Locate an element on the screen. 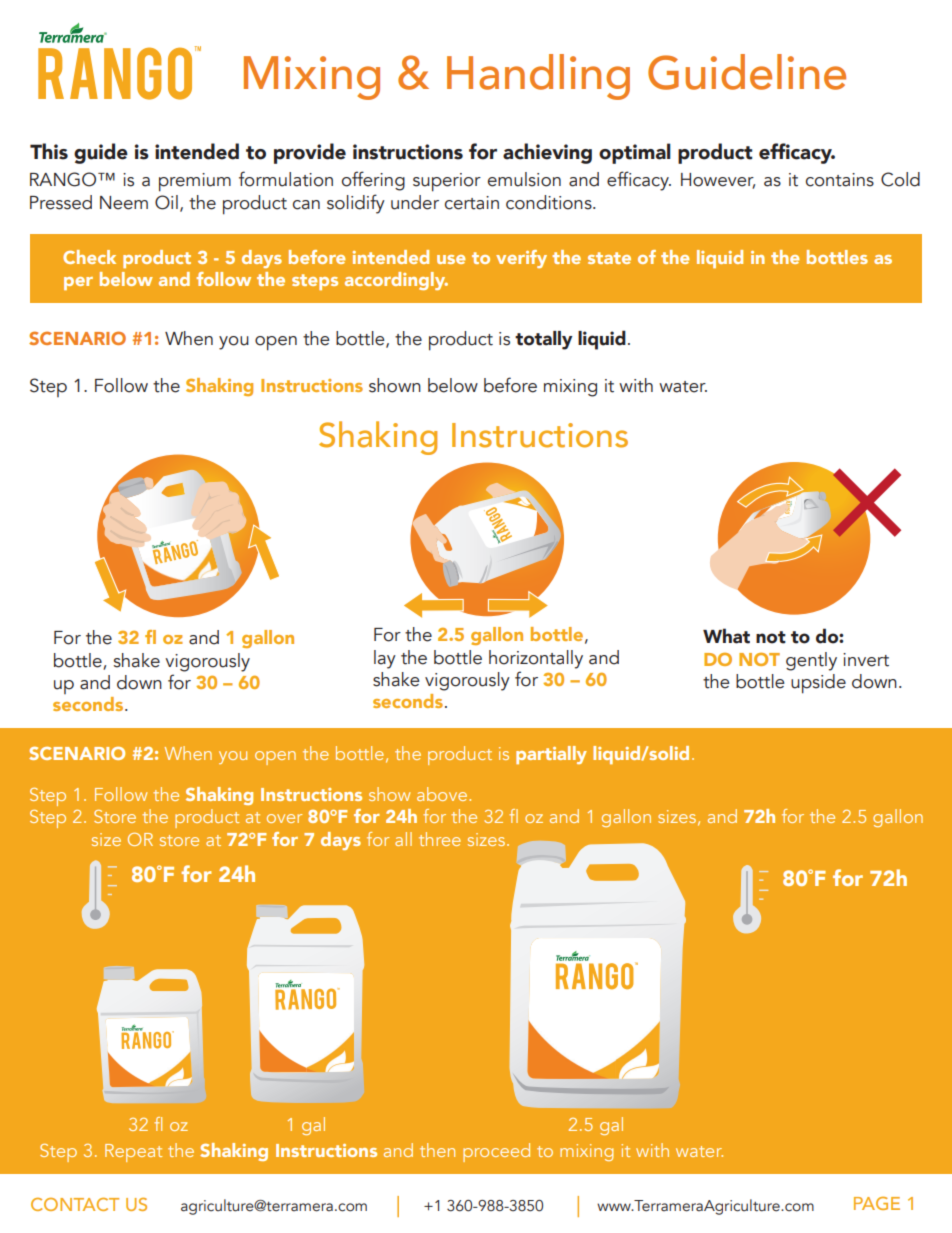 This screenshot has width=952, height=1233. CONTACT is located at coordinates (75, 1204).
